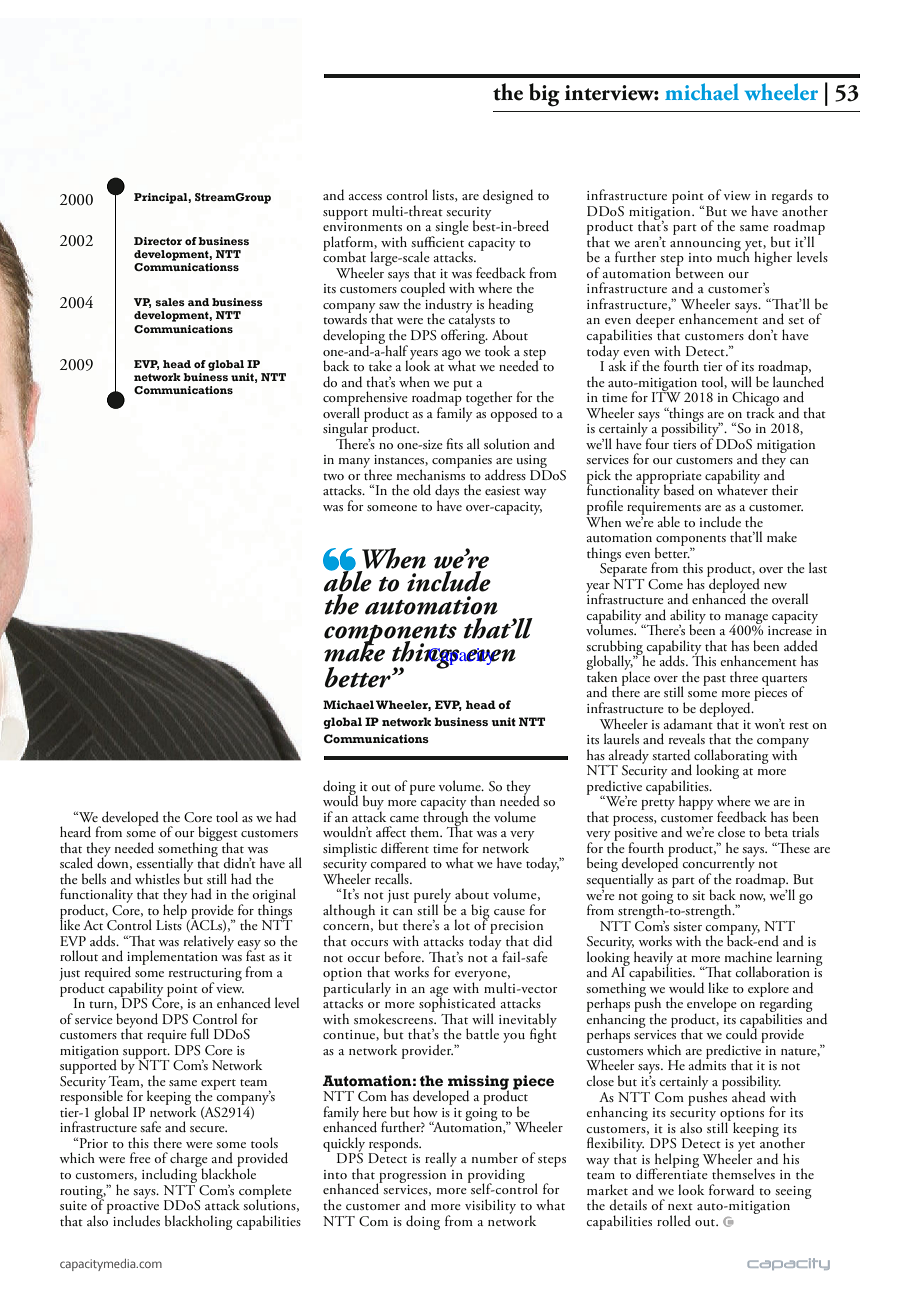 The width and height of the screenshot is (924, 1308). I want to click on forward, so click(731, 1190).
